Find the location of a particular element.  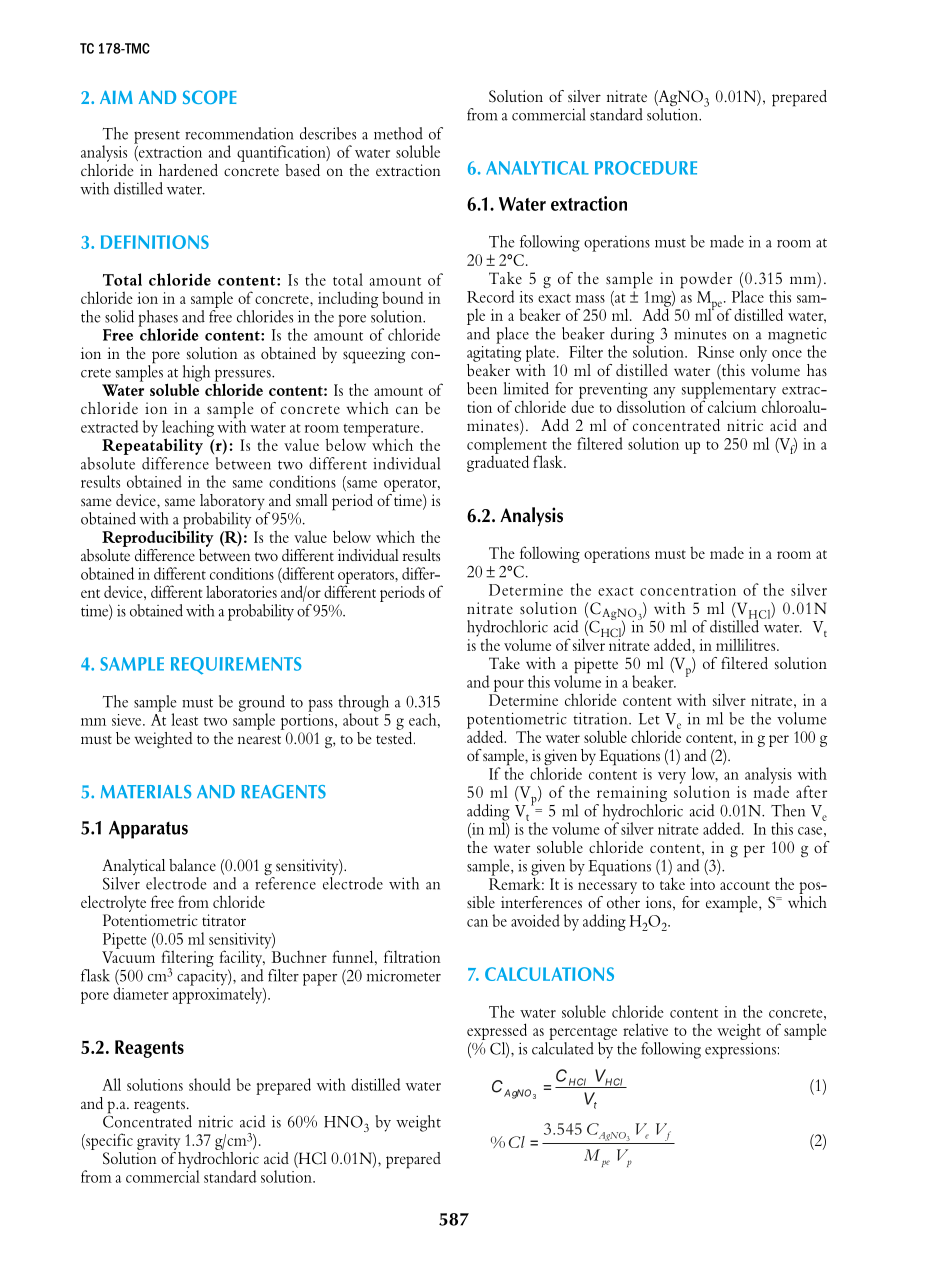

avoided is located at coordinates (535, 920).
